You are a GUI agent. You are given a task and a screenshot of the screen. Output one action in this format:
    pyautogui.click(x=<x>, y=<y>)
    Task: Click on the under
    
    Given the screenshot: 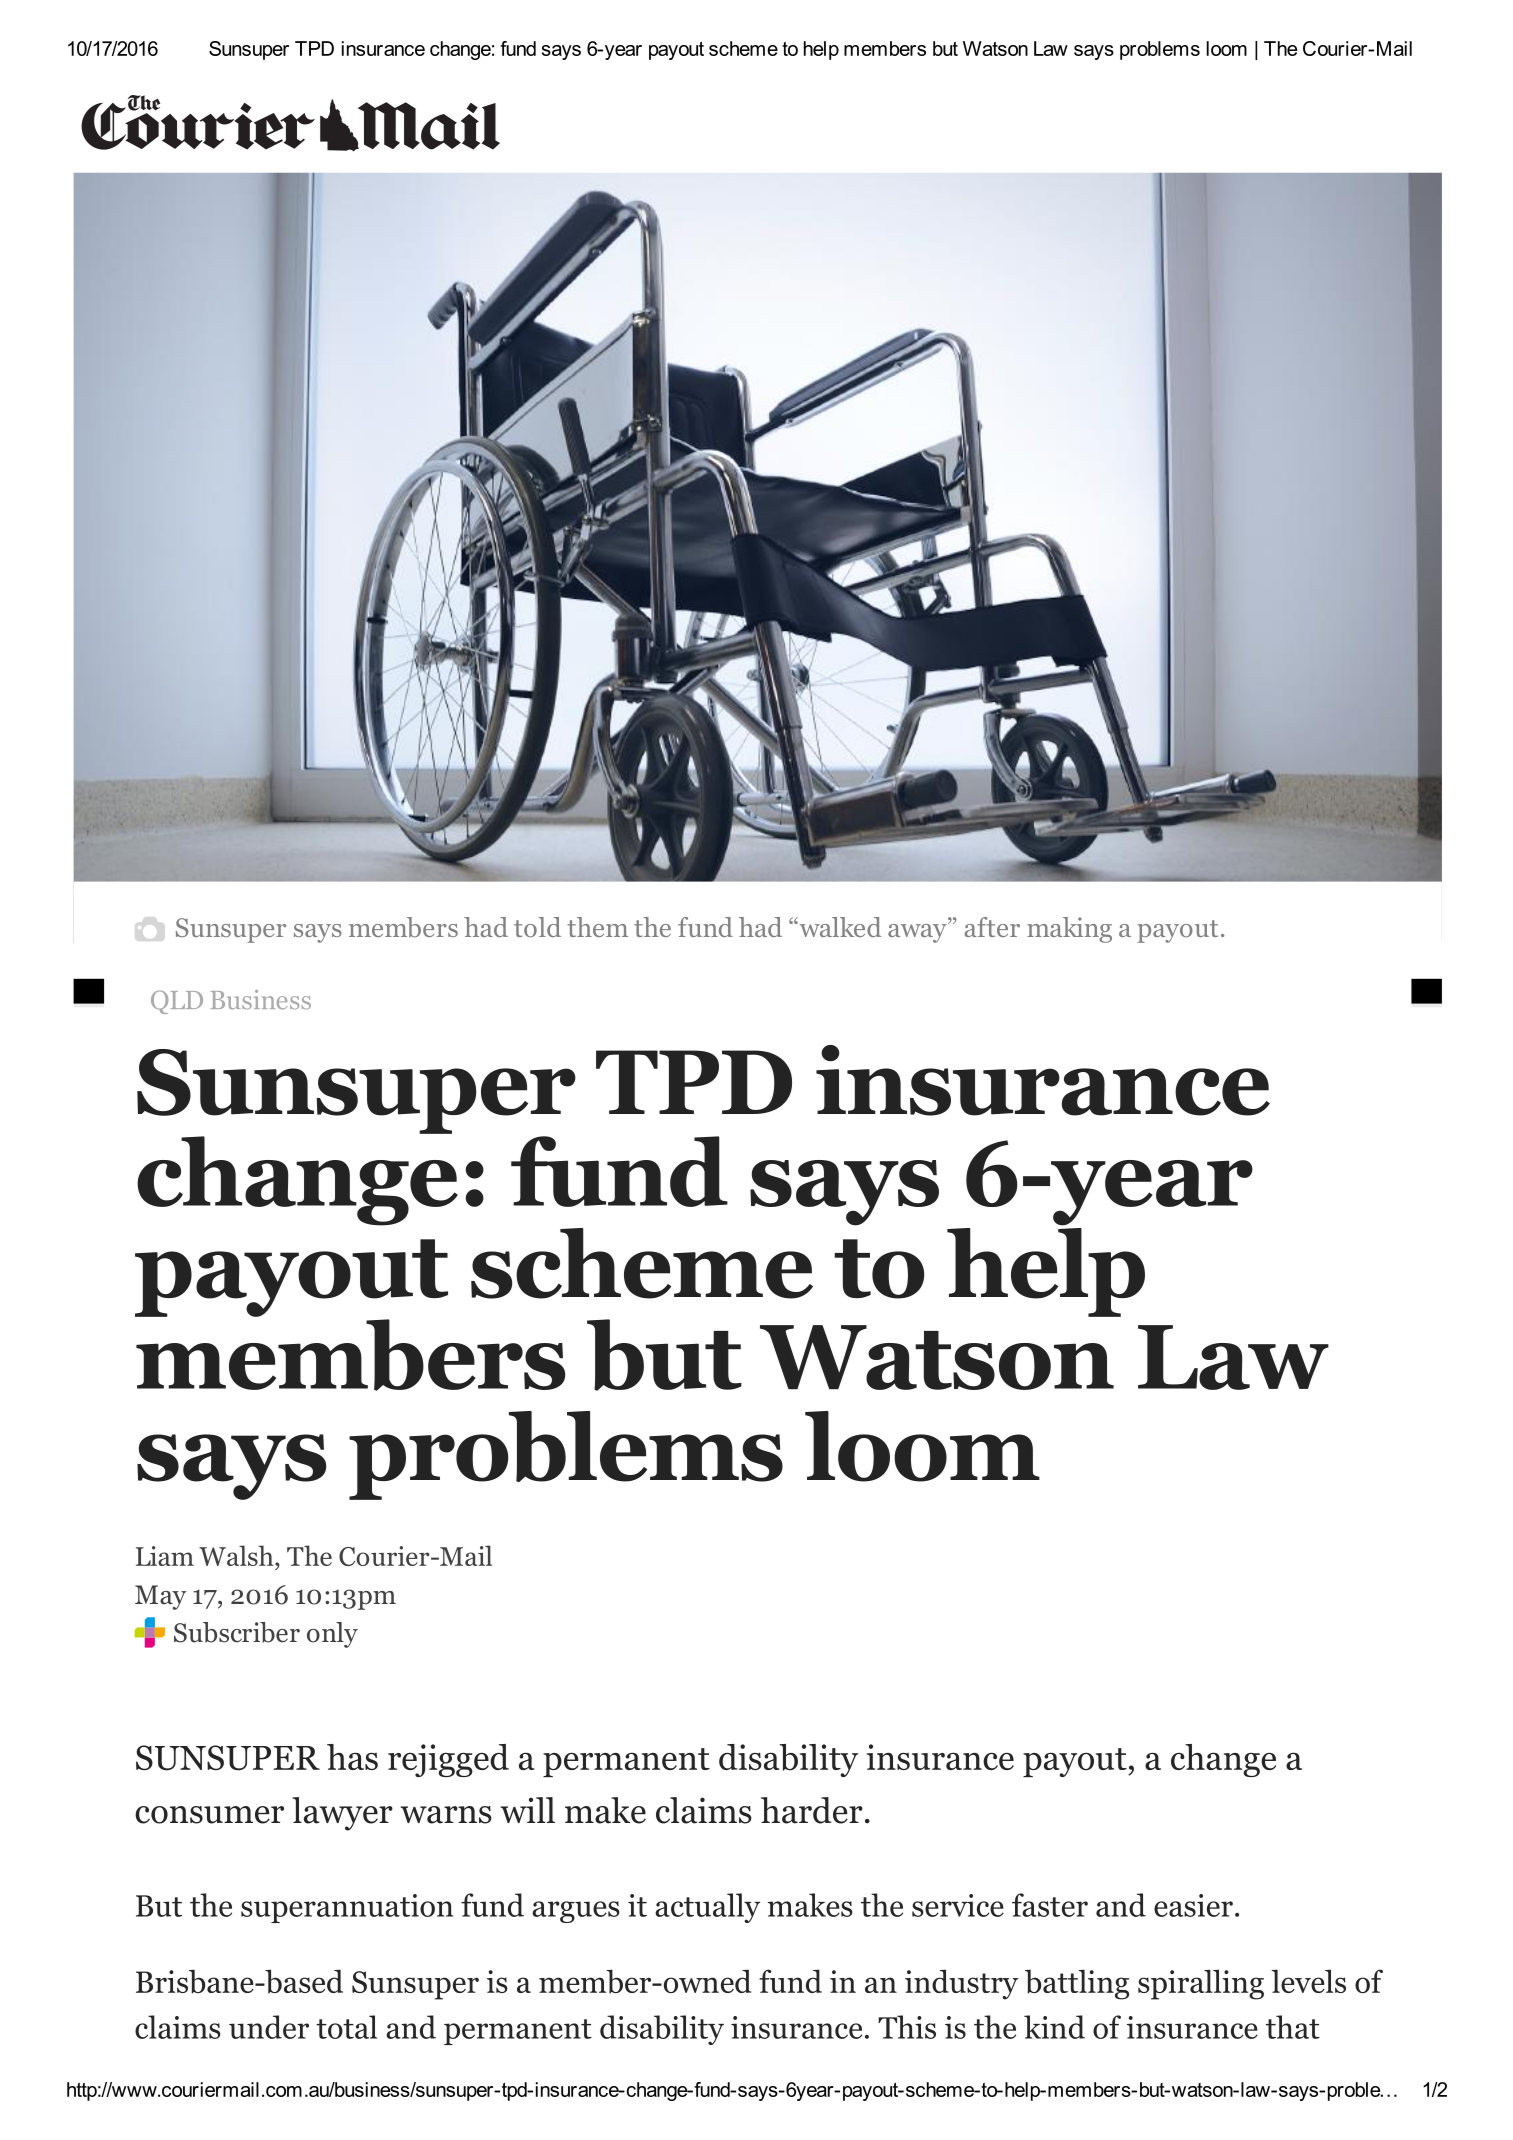 What is the action you would take?
    pyautogui.click(x=269, y=2027)
